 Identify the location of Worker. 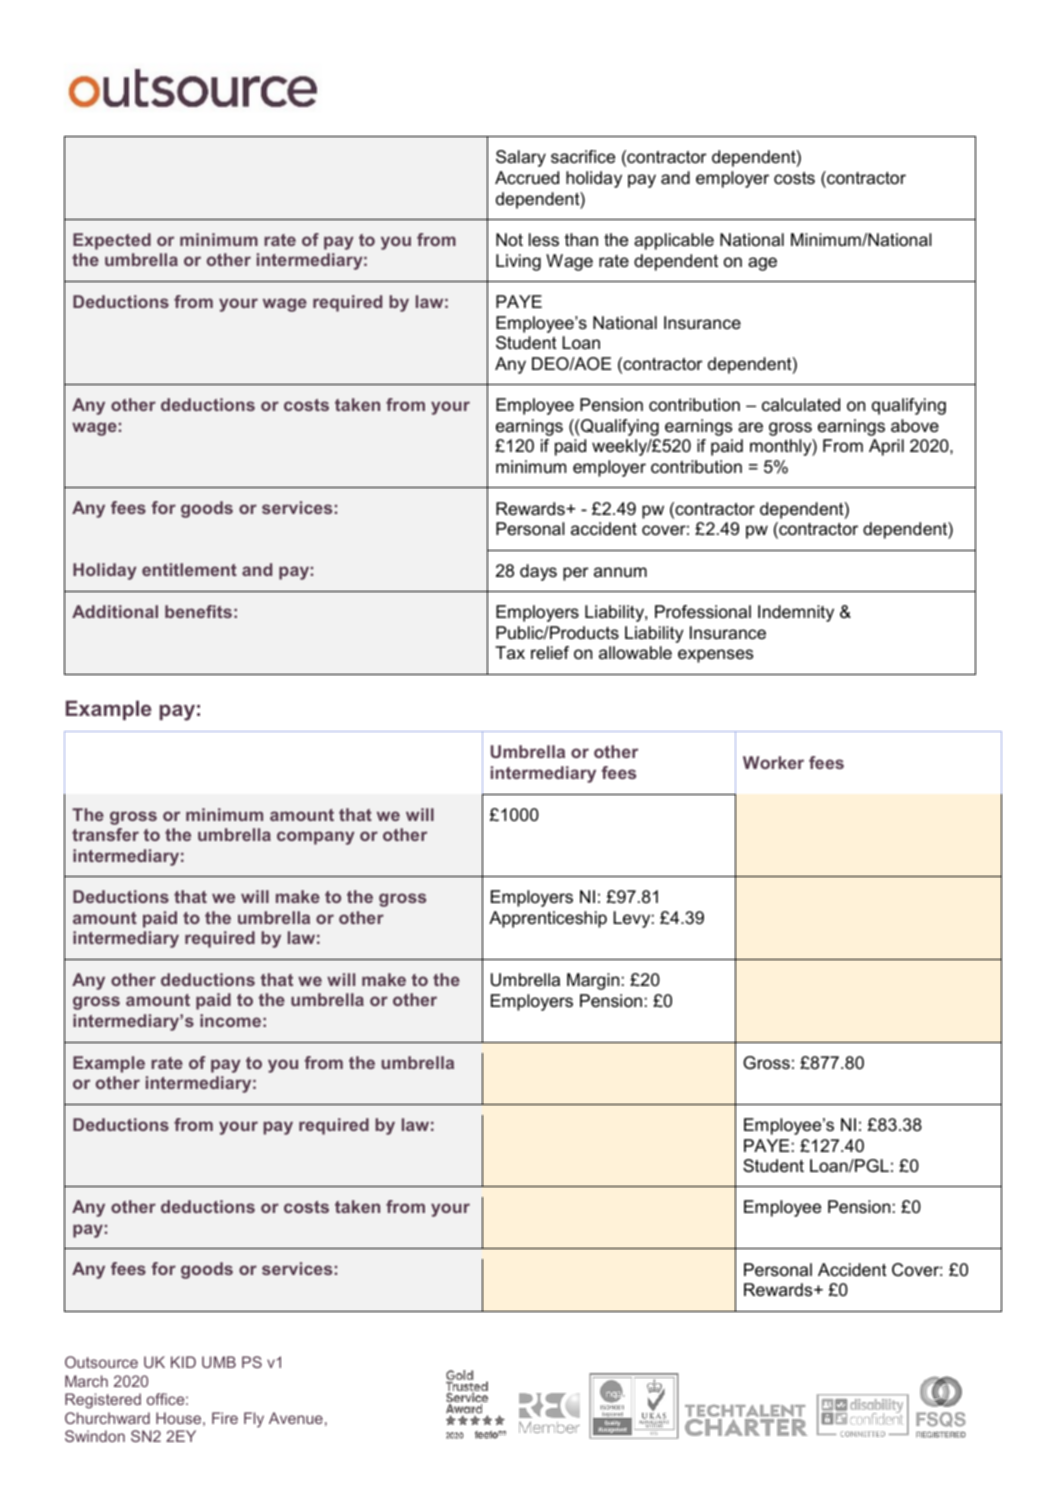
(773, 762).
